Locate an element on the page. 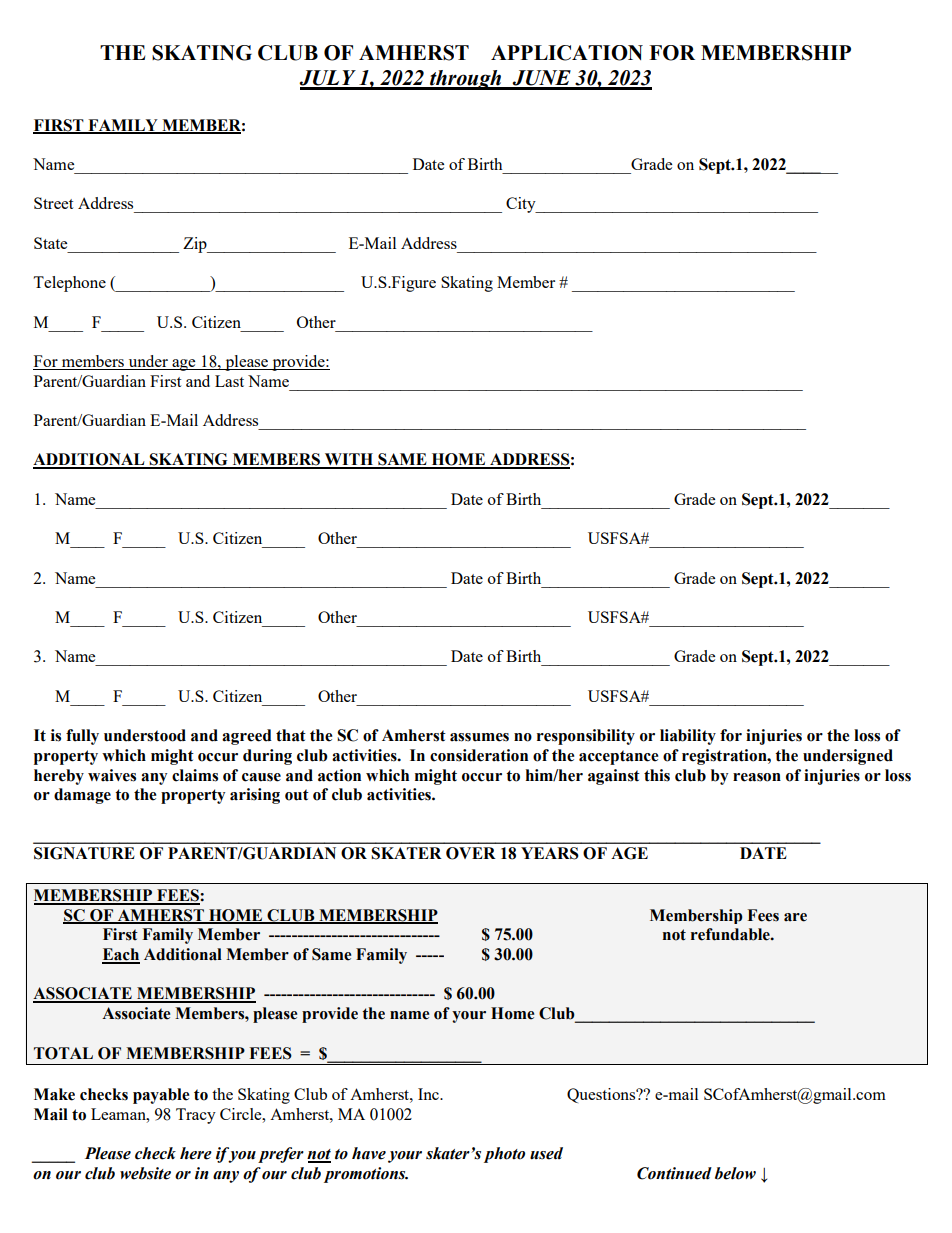 This document has width=952, height=1233. Street is located at coordinates (53, 203).
